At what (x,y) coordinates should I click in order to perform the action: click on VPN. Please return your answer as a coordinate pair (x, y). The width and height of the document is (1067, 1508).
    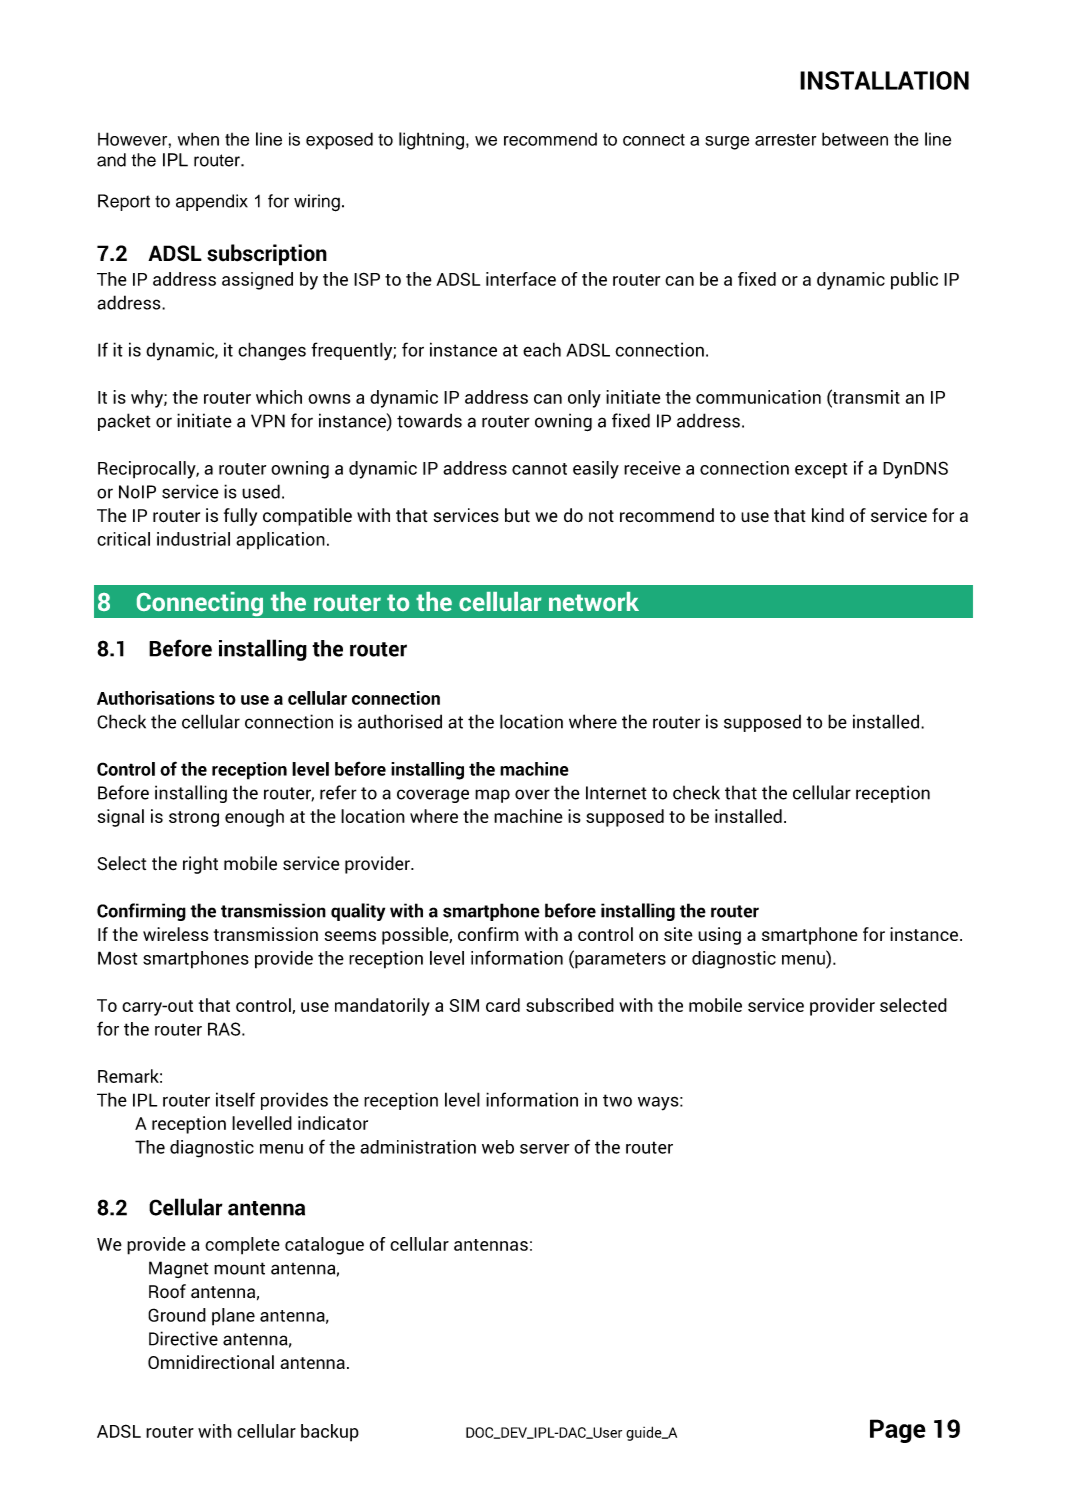
    Looking at the image, I should click on (268, 421).
